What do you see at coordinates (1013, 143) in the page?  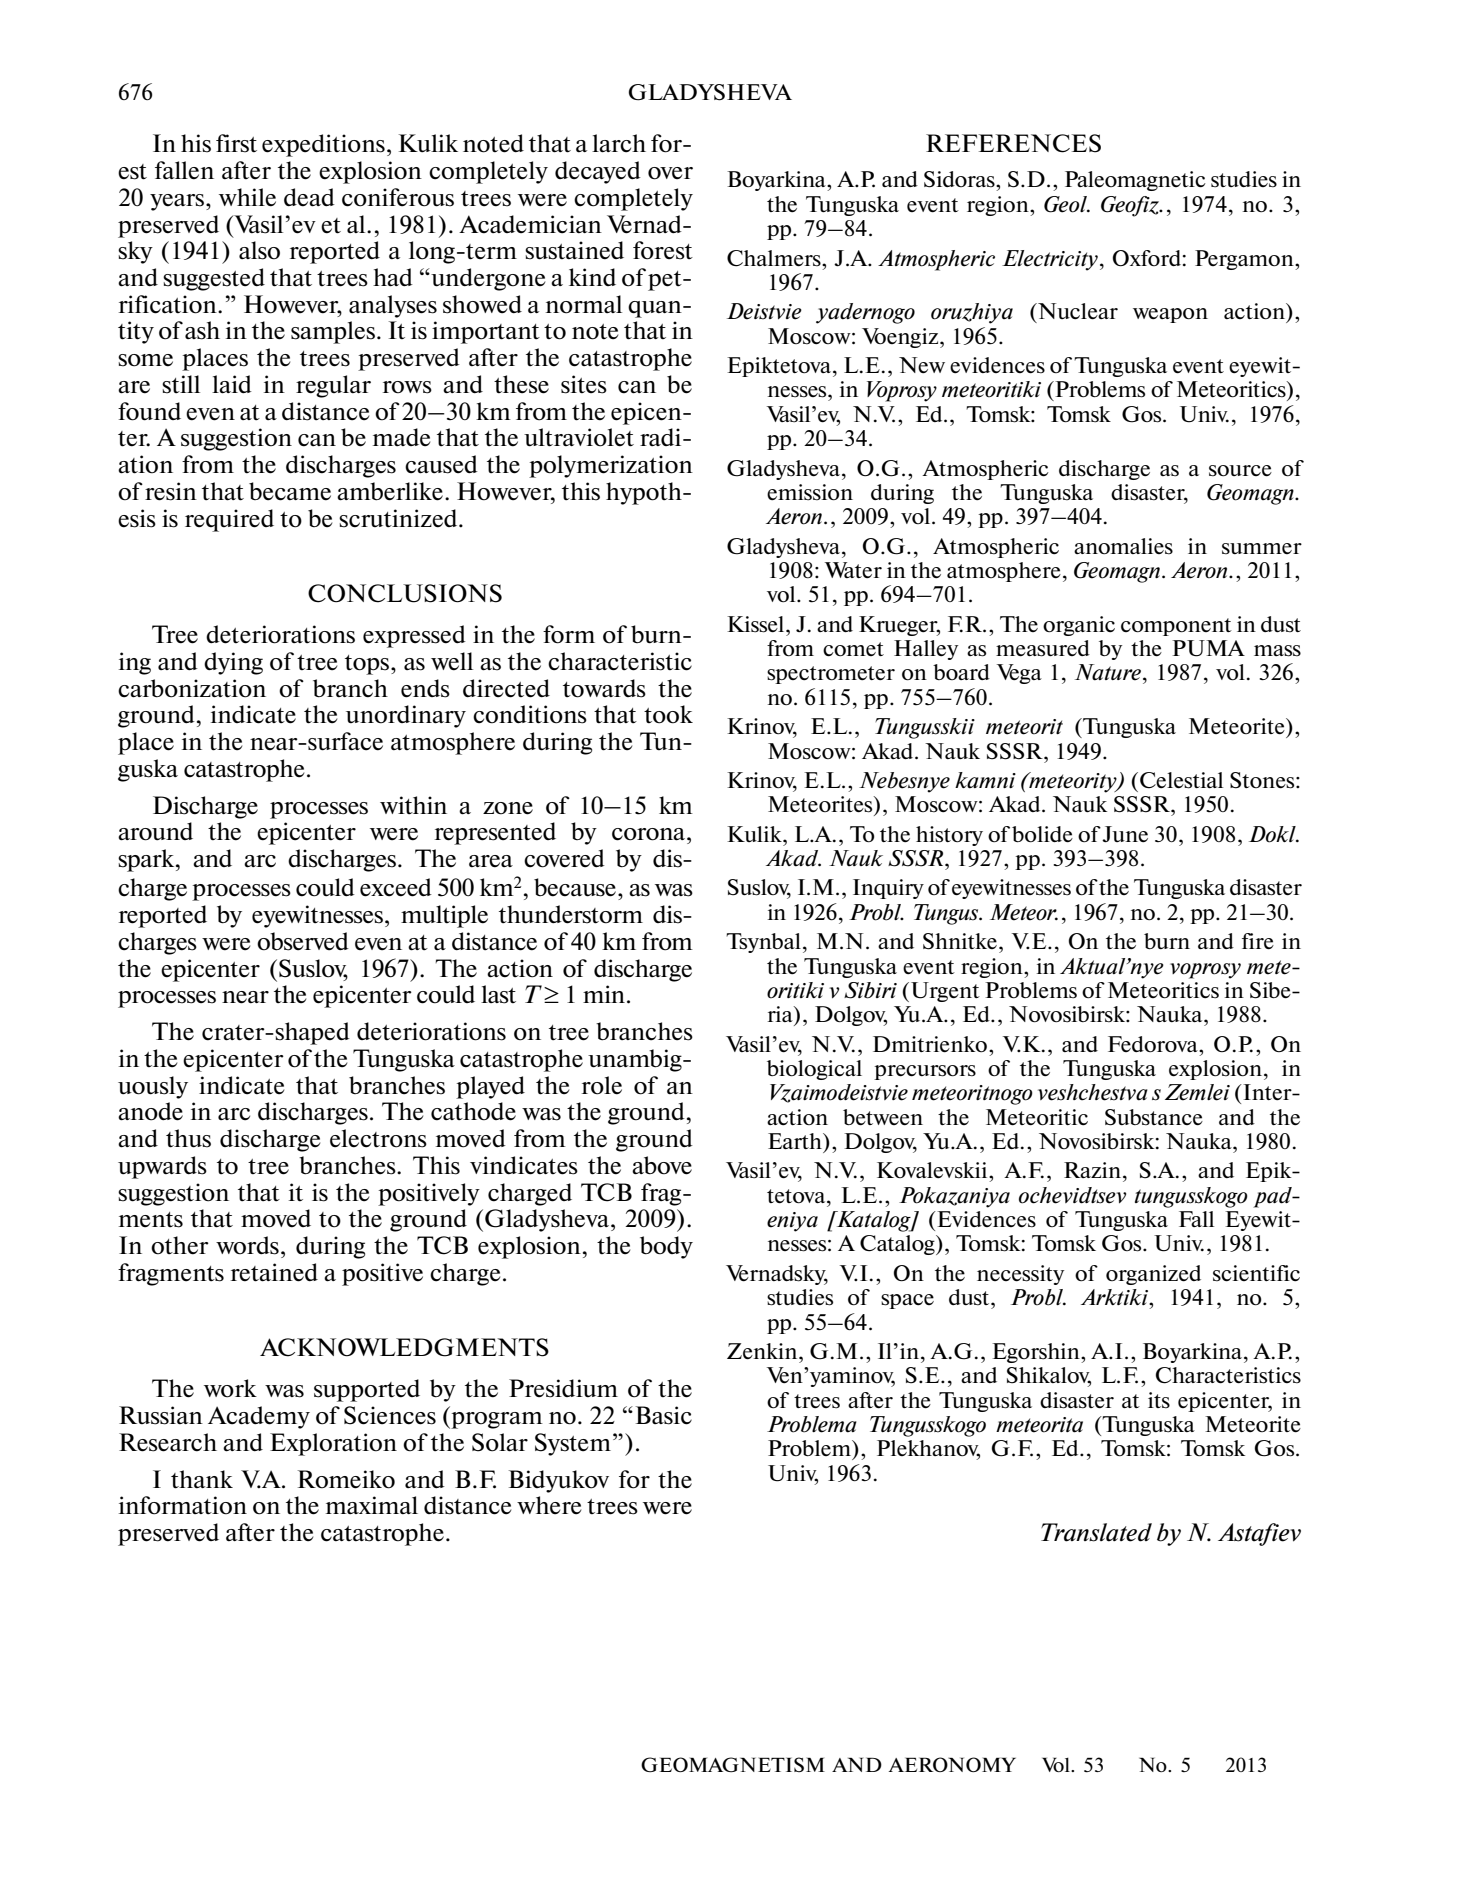 I see `REFERENCES` at bounding box center [1013, 143].
